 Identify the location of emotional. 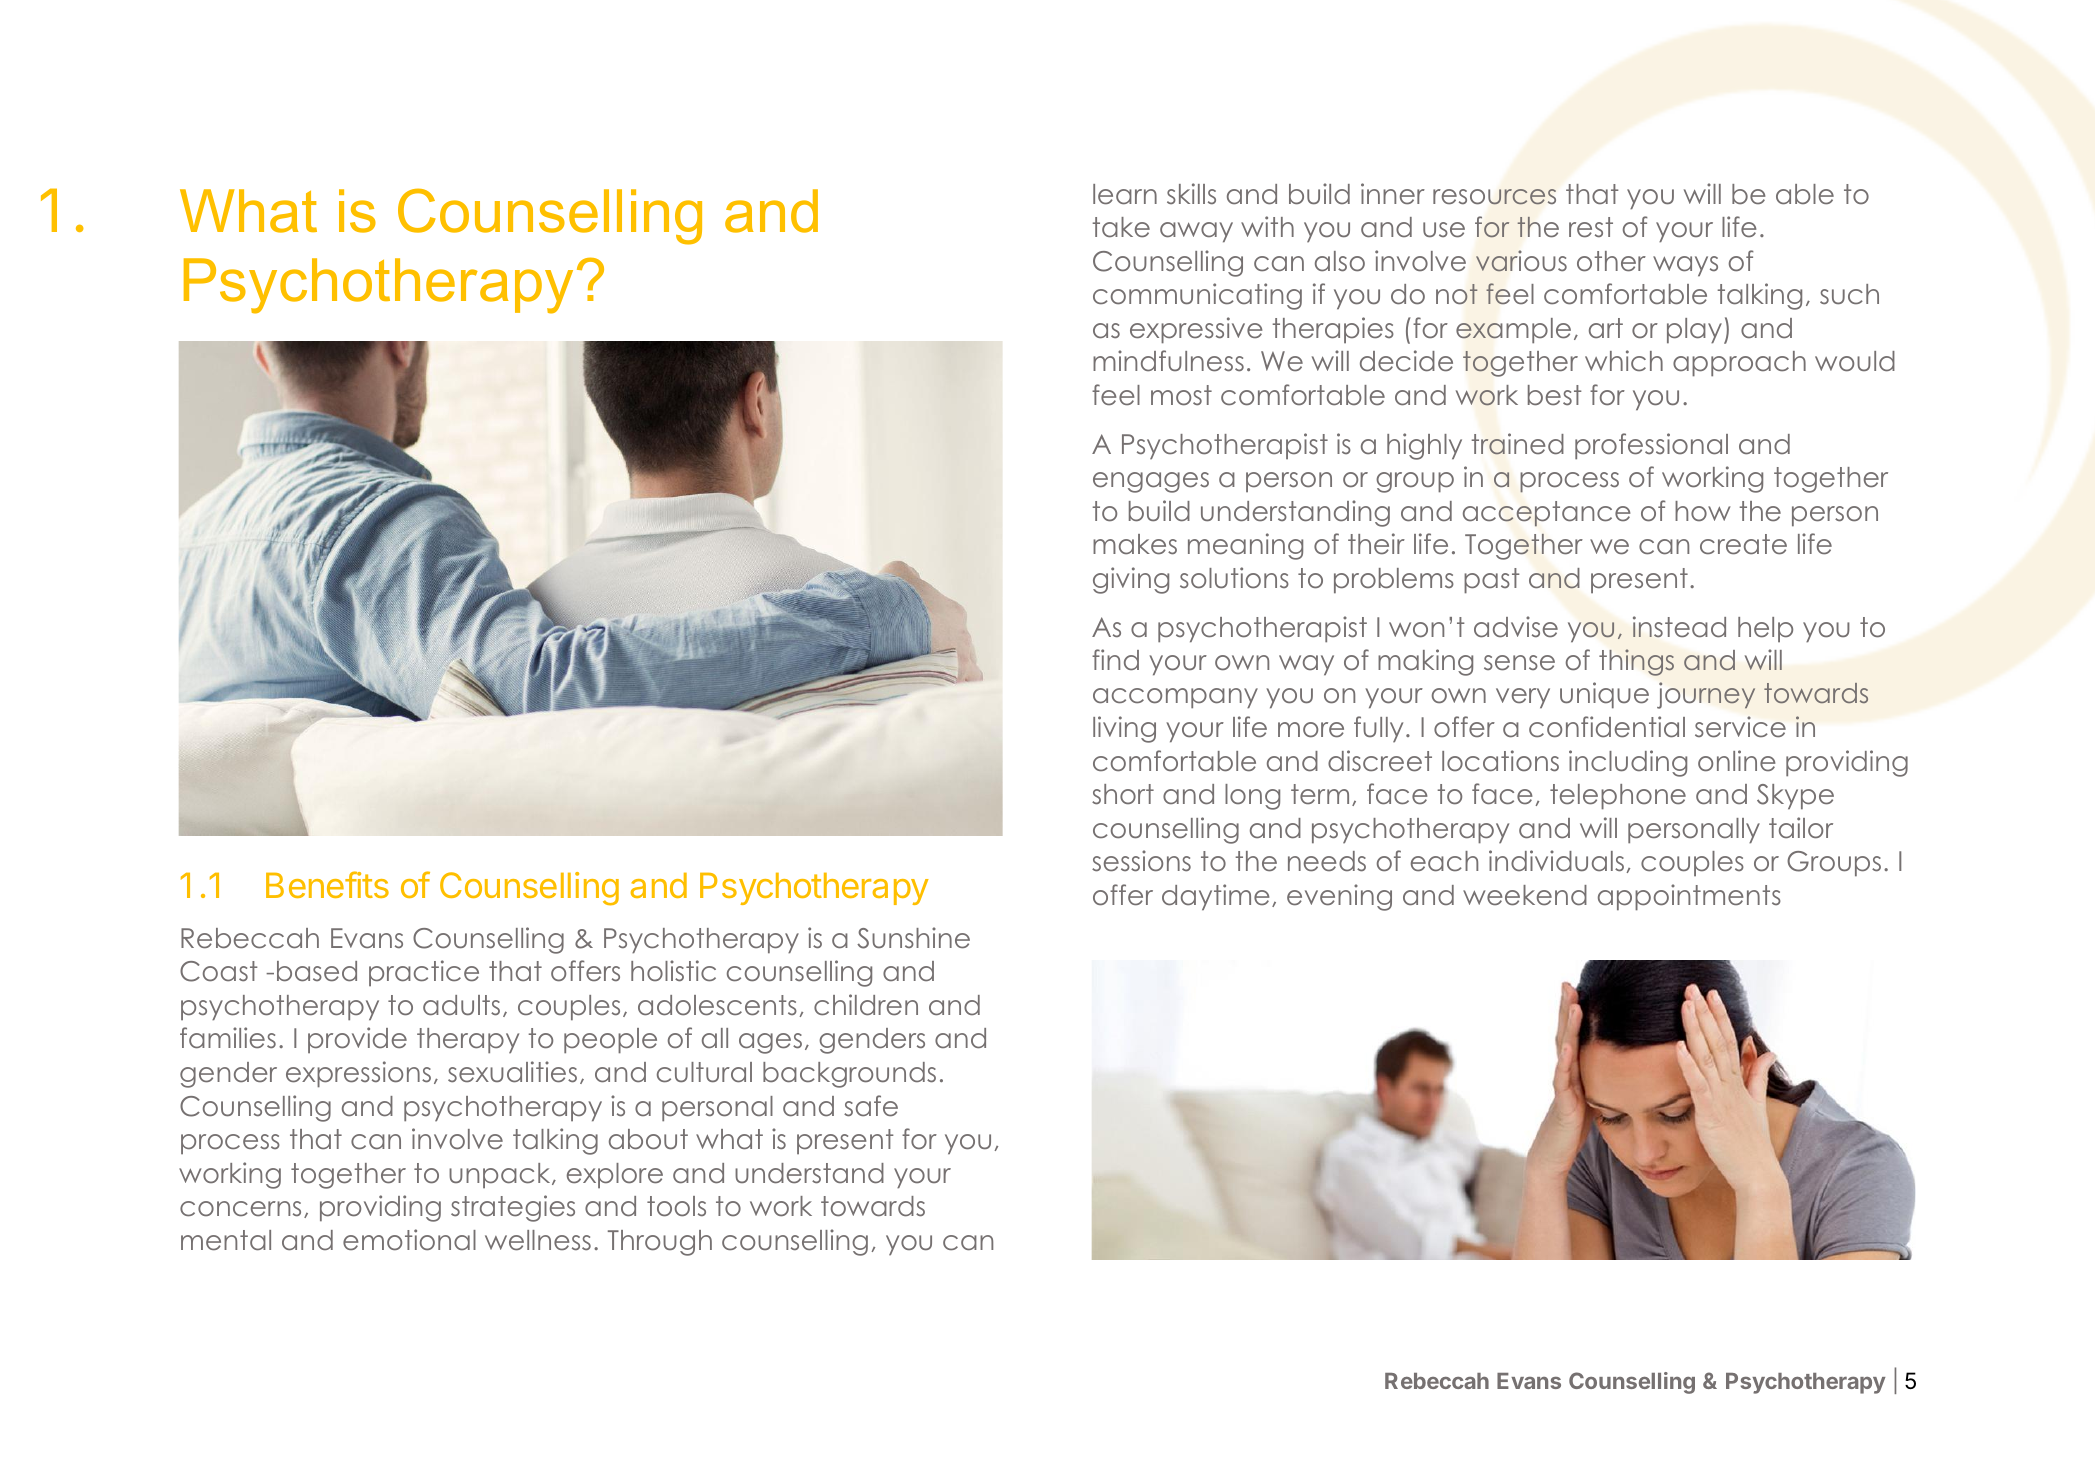
(409, 1240).
